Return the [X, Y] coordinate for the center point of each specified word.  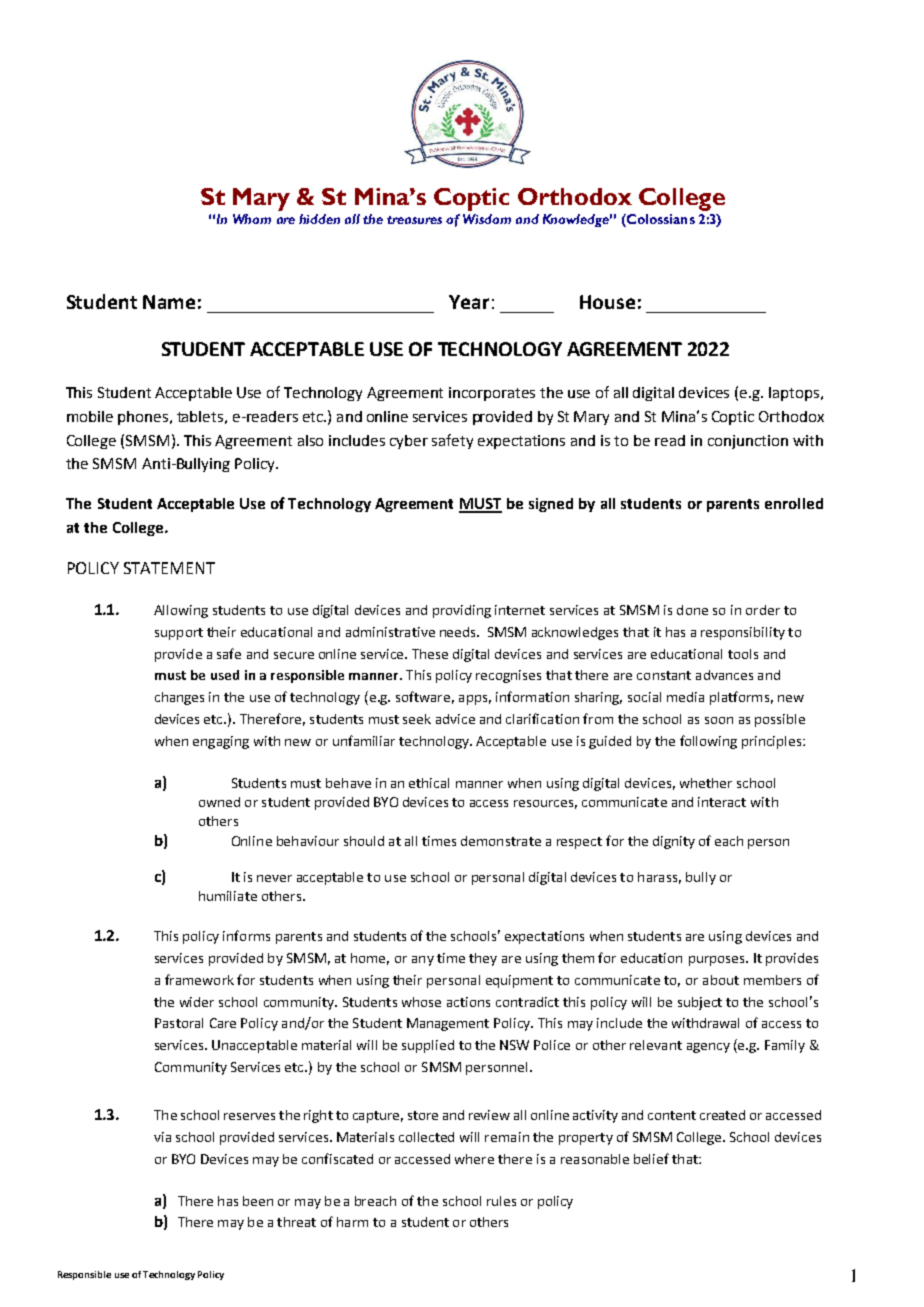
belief [651, 1158]
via [162, 1137]
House [607, 302]
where [474, 1159]
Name [169, 302]
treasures [414, 220]
